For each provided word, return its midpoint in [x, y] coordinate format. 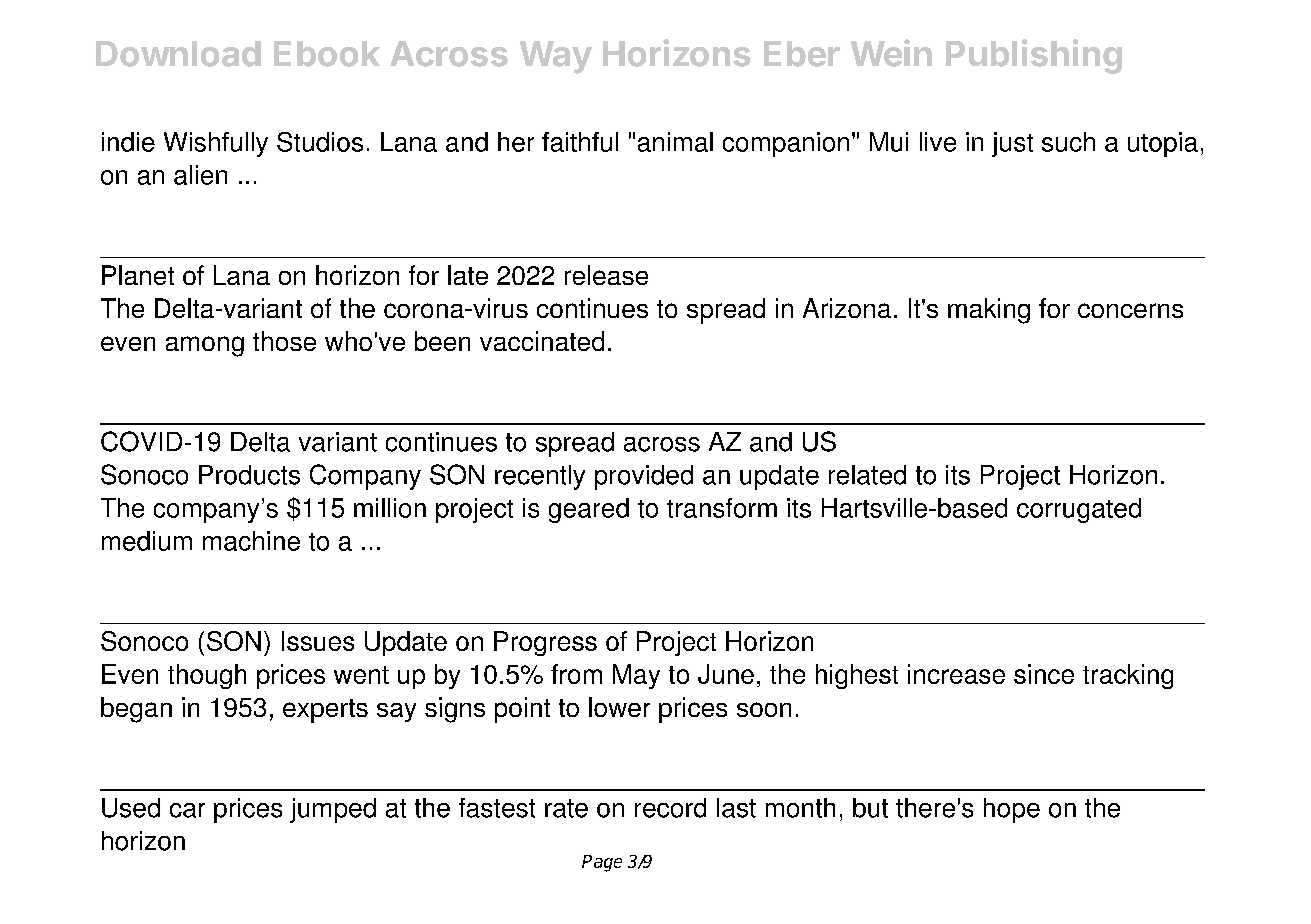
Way [556, 57]
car [187, 810]
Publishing [1034, 56]
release [606, 275]
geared [589, 510]
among [205, 346]
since [1044, 674]
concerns [1130, 310]
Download [178, 54]
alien [200, 175]
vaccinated [542, 341]
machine [251, 541]
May [636, 676]
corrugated [1079, 510]
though [207, 676]
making [989, 311]
